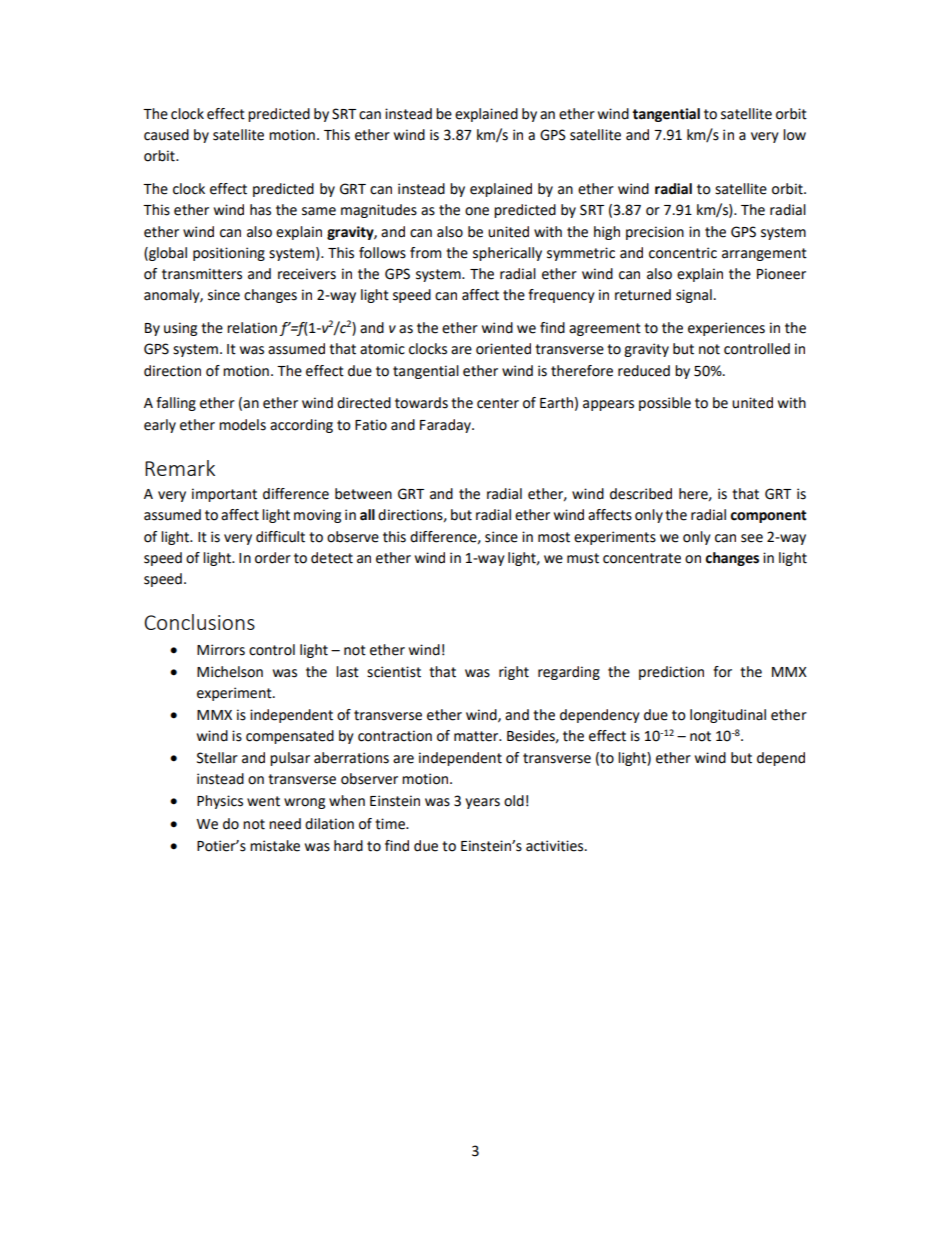  Describe the element at coordinates (379, 211) in the screenshot. I see `magnitudes` at that location.
